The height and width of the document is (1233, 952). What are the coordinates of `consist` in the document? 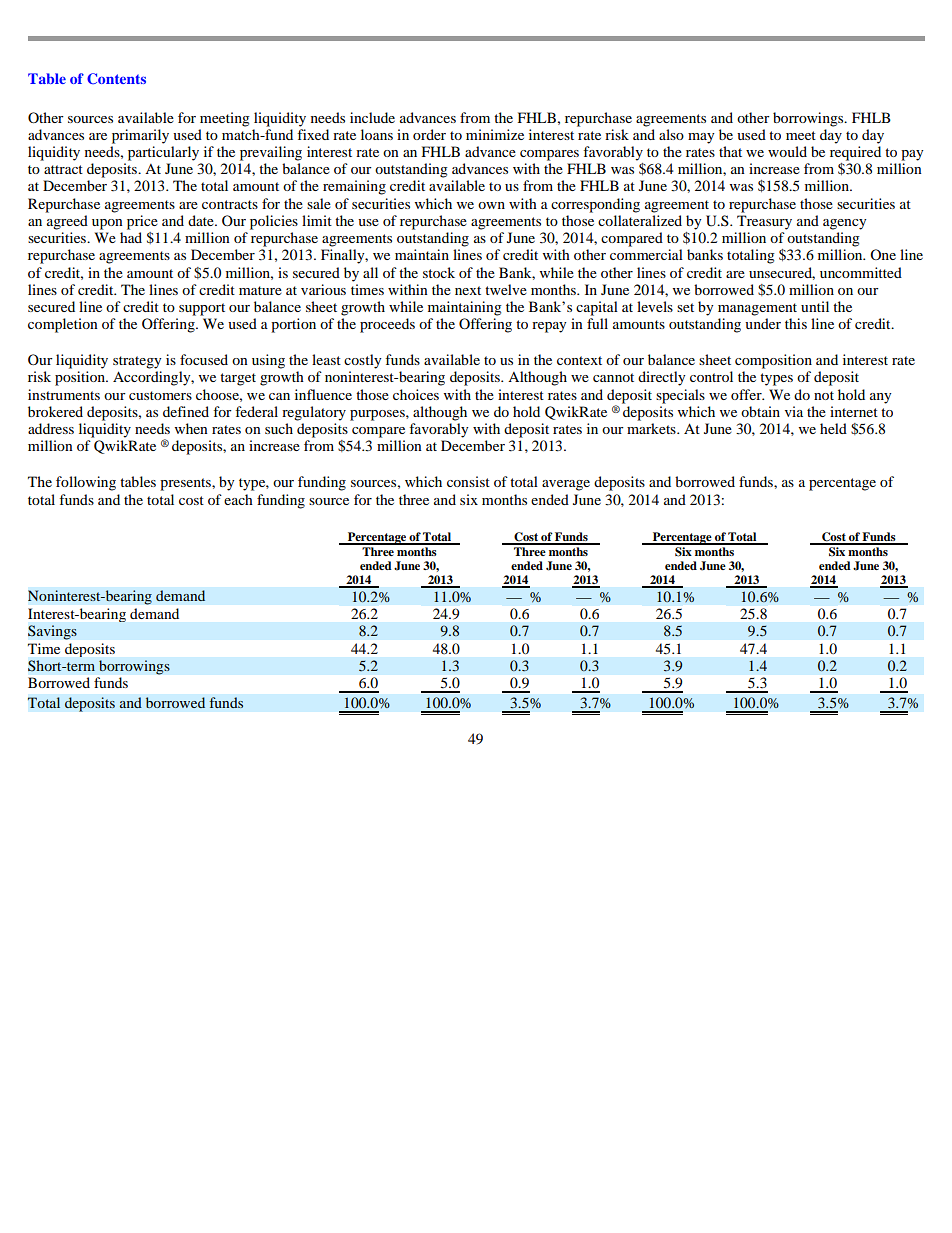 It's located at (468, 481).
